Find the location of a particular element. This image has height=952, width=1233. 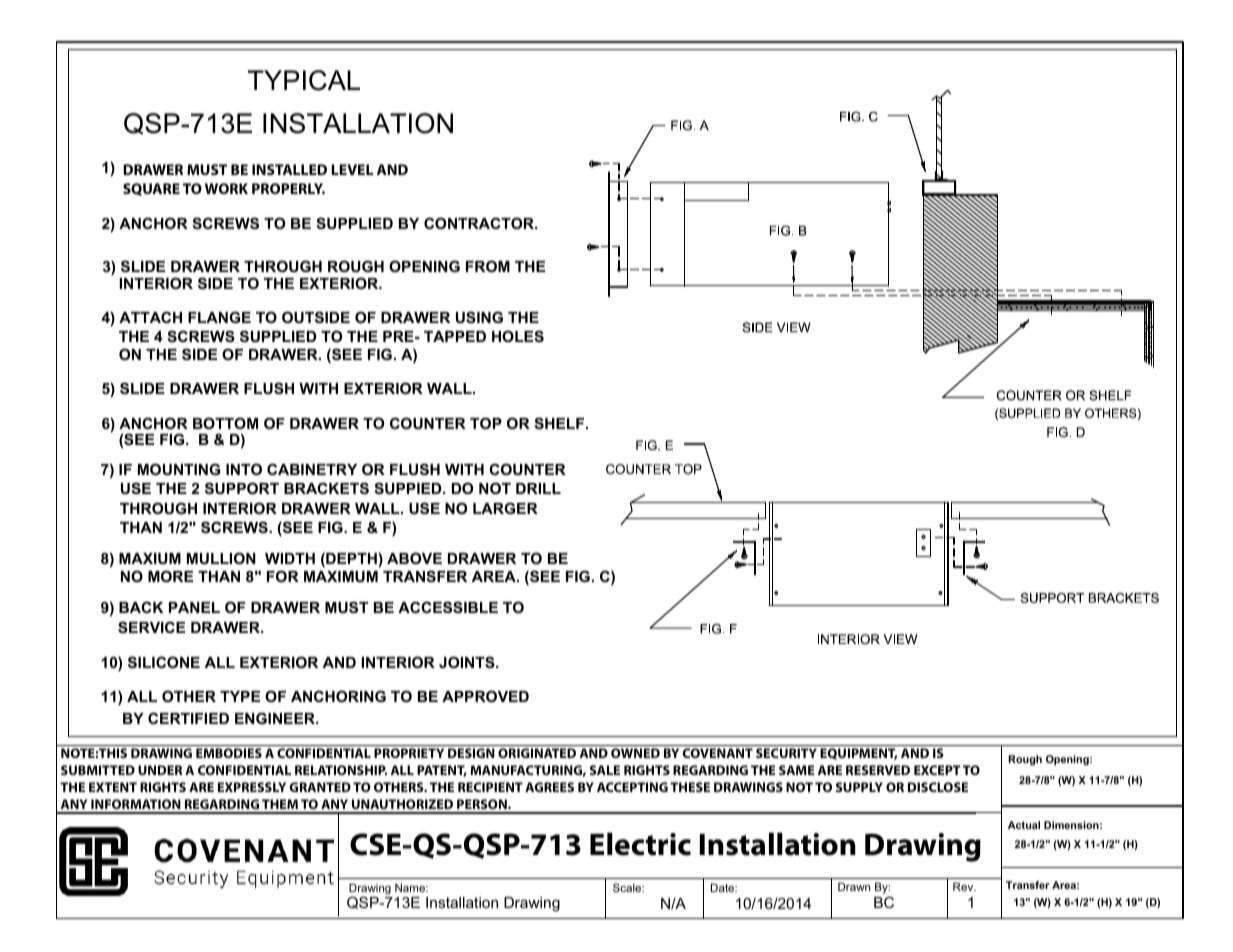

PANEL is located at coordinates (194, 607).
